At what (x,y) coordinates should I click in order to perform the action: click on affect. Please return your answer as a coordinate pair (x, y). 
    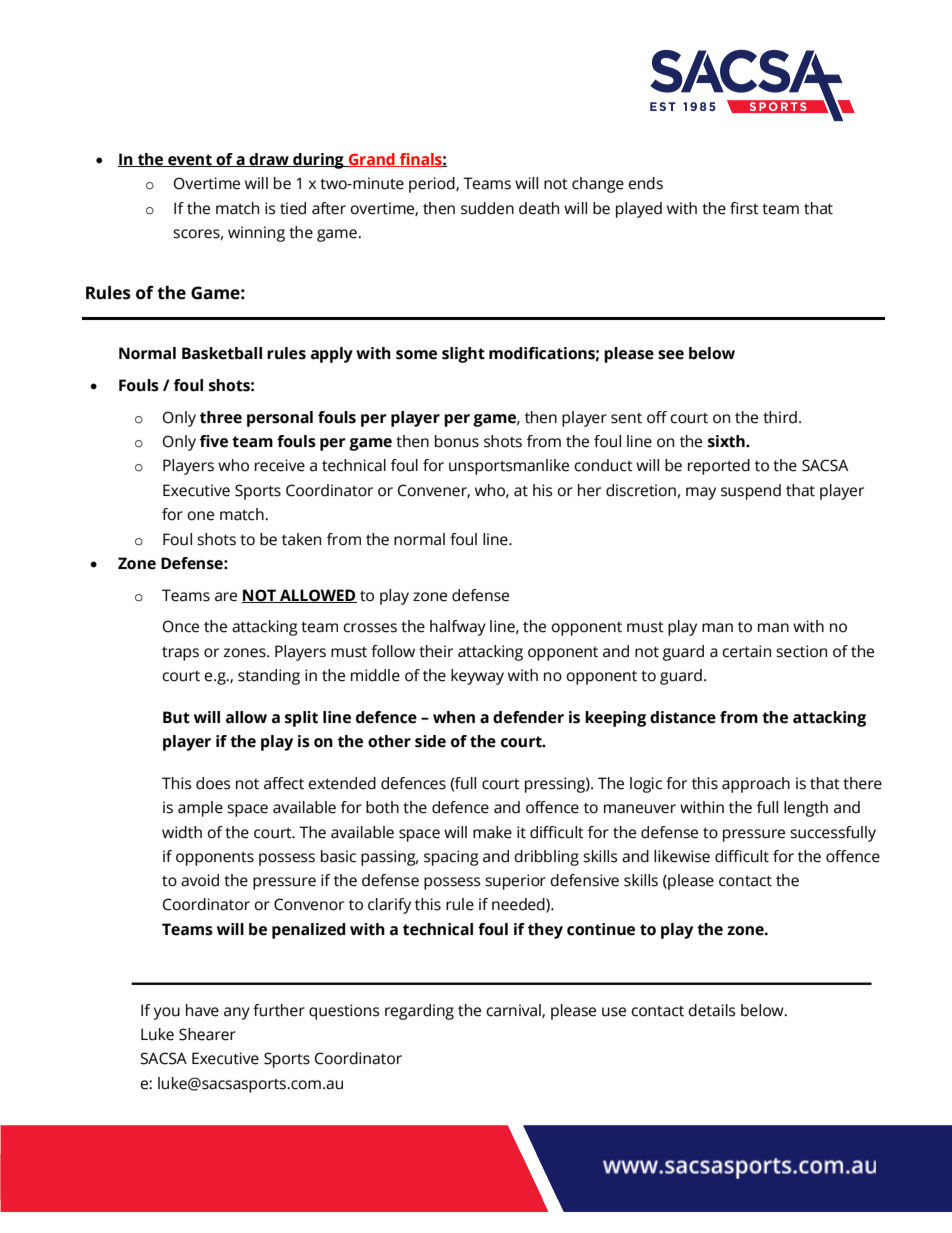
    Looking at the image, I should click on (284, 783).
